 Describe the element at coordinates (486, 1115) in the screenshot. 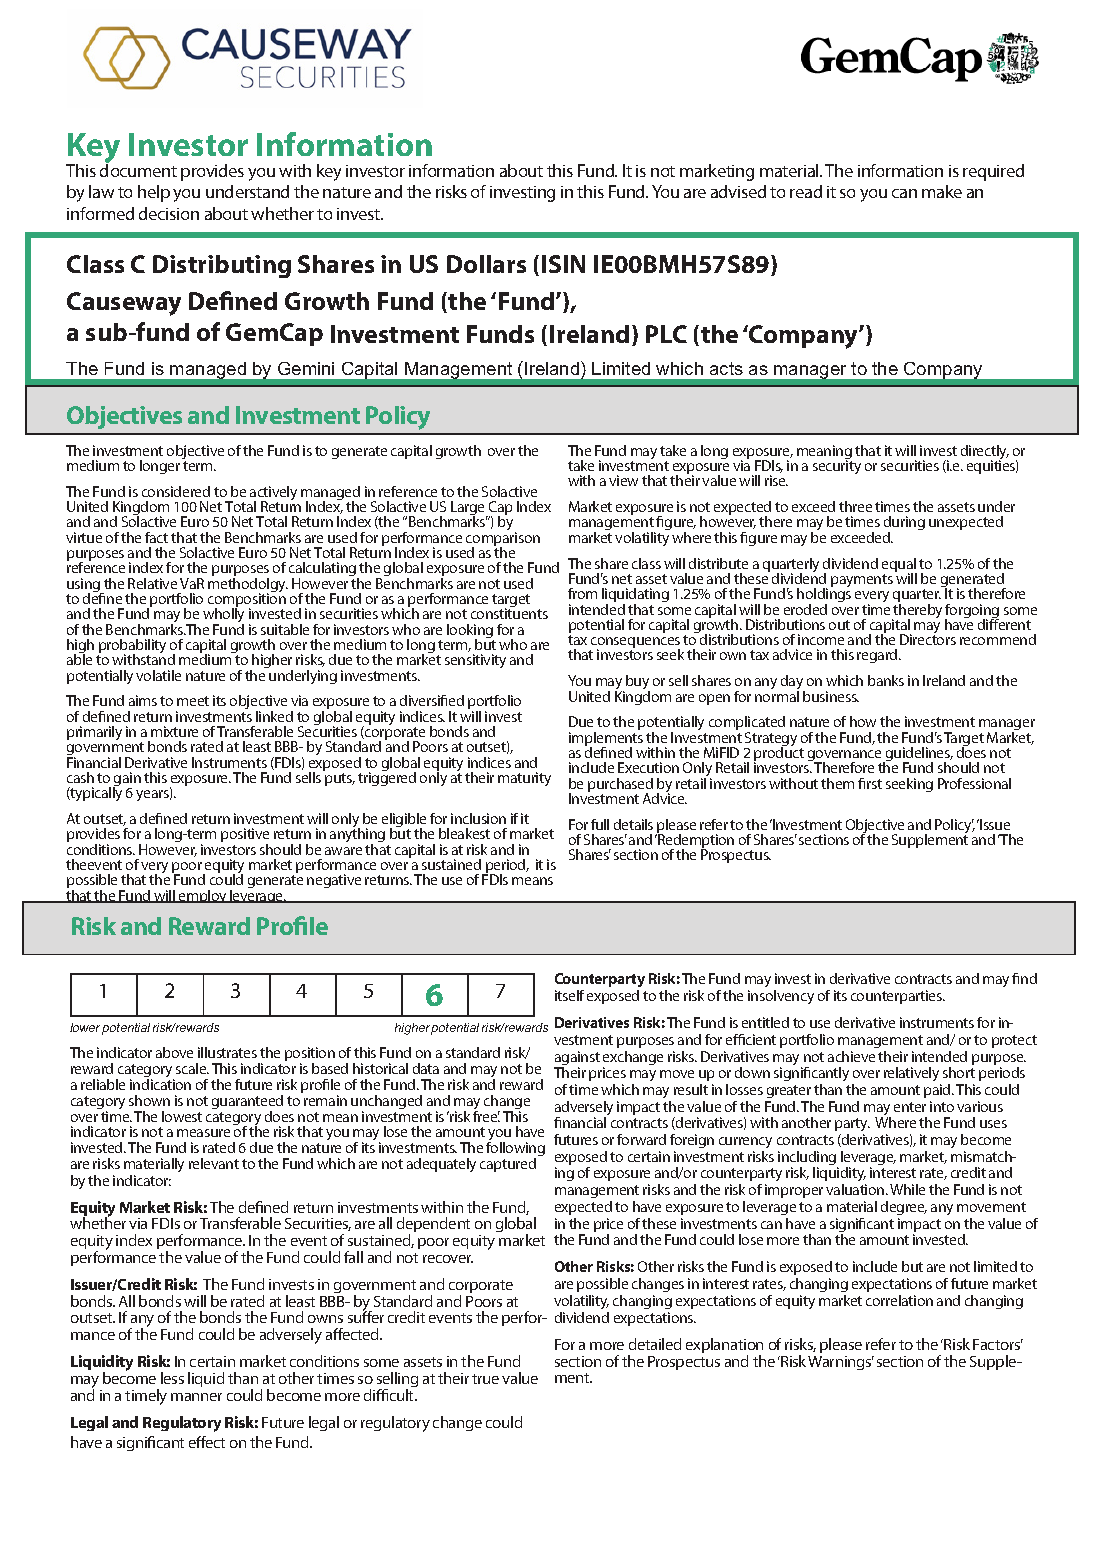

I see `free` at that location.
